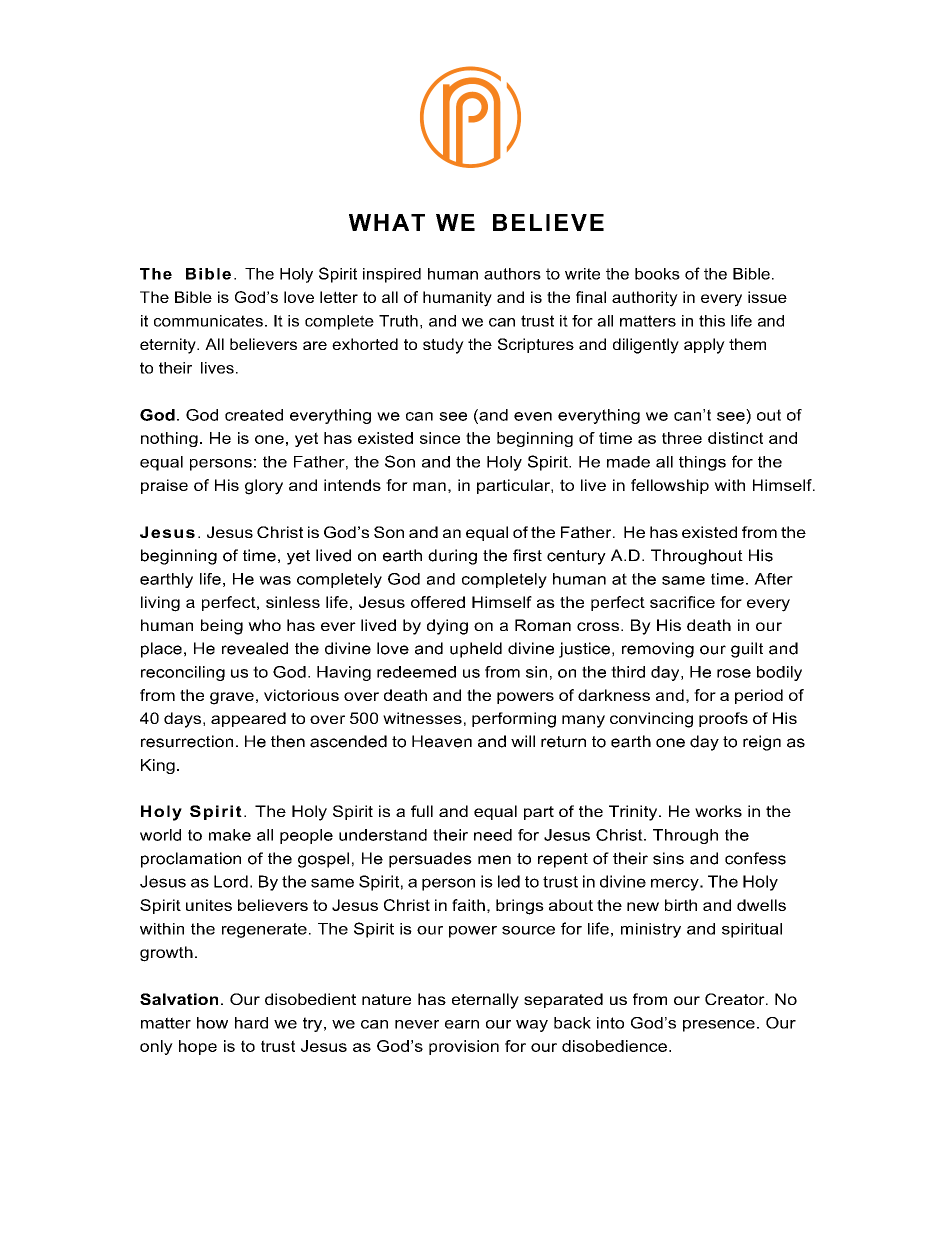  Describe the element at coordinates (657, 274) in the screenshot. I see `books` at that location.
